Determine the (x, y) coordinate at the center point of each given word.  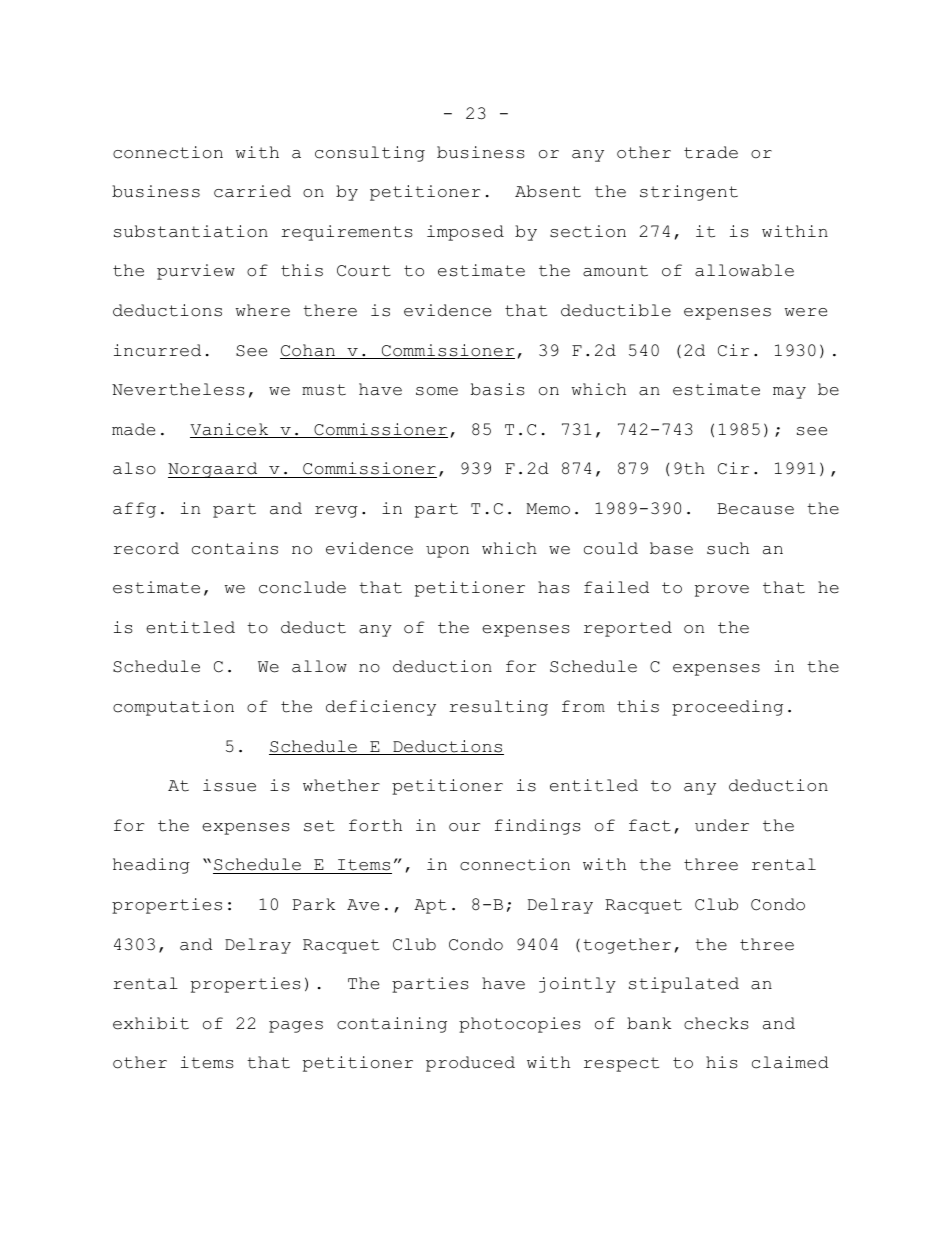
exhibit (151, 1023)
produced (470, 1064)
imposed (465, 233)
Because (755, 509)
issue (229, 785)
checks (716, 1023)
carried (252, 191)
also (134, 468)
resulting (498, 708)
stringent (689, 193)
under (722, 825)
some (437, 391)
